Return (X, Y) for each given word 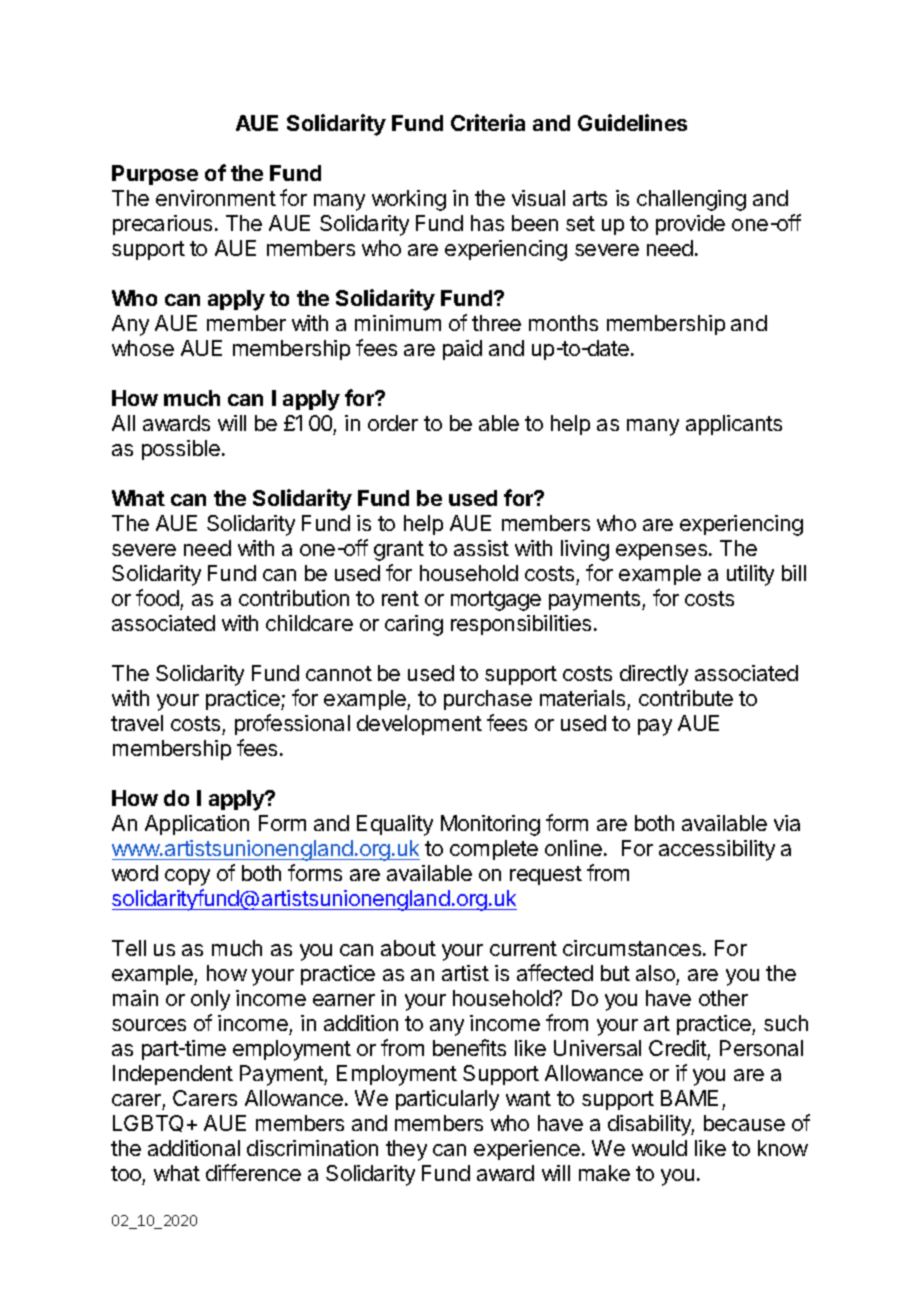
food (157, 597)
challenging (691, 200)
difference (253, 1172)
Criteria (488, 122)
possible (181, 450)
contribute (686, 698)
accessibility (717, 850)
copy (187, 877)
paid (462, 350)
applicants (734, 425)
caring (414, 625)
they (406, 1150)
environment (216, 198)
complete (494, 850)
